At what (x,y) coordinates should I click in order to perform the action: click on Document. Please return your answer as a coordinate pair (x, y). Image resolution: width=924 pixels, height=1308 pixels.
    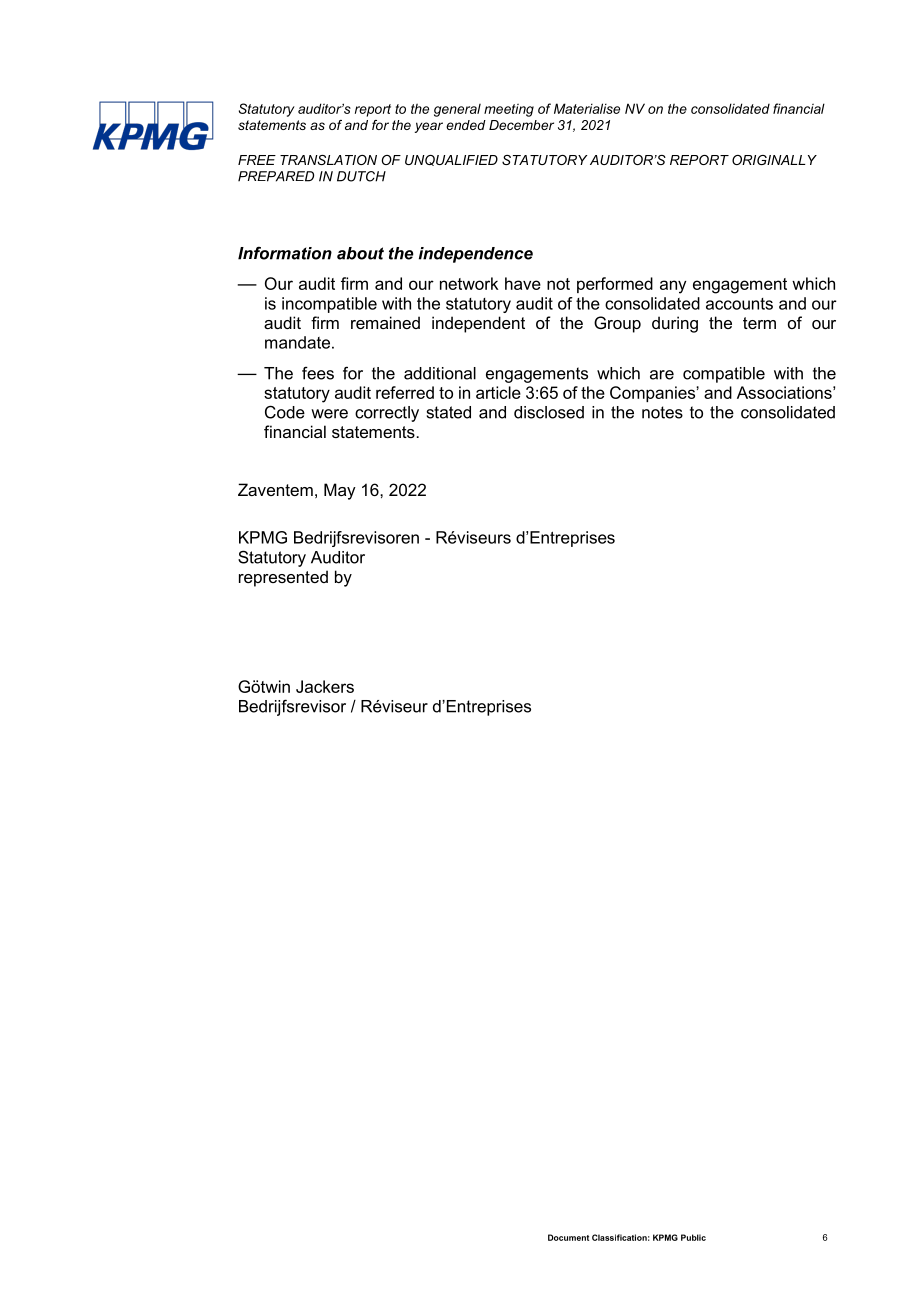
    Looking at the image, I should click on (568, 1237).
